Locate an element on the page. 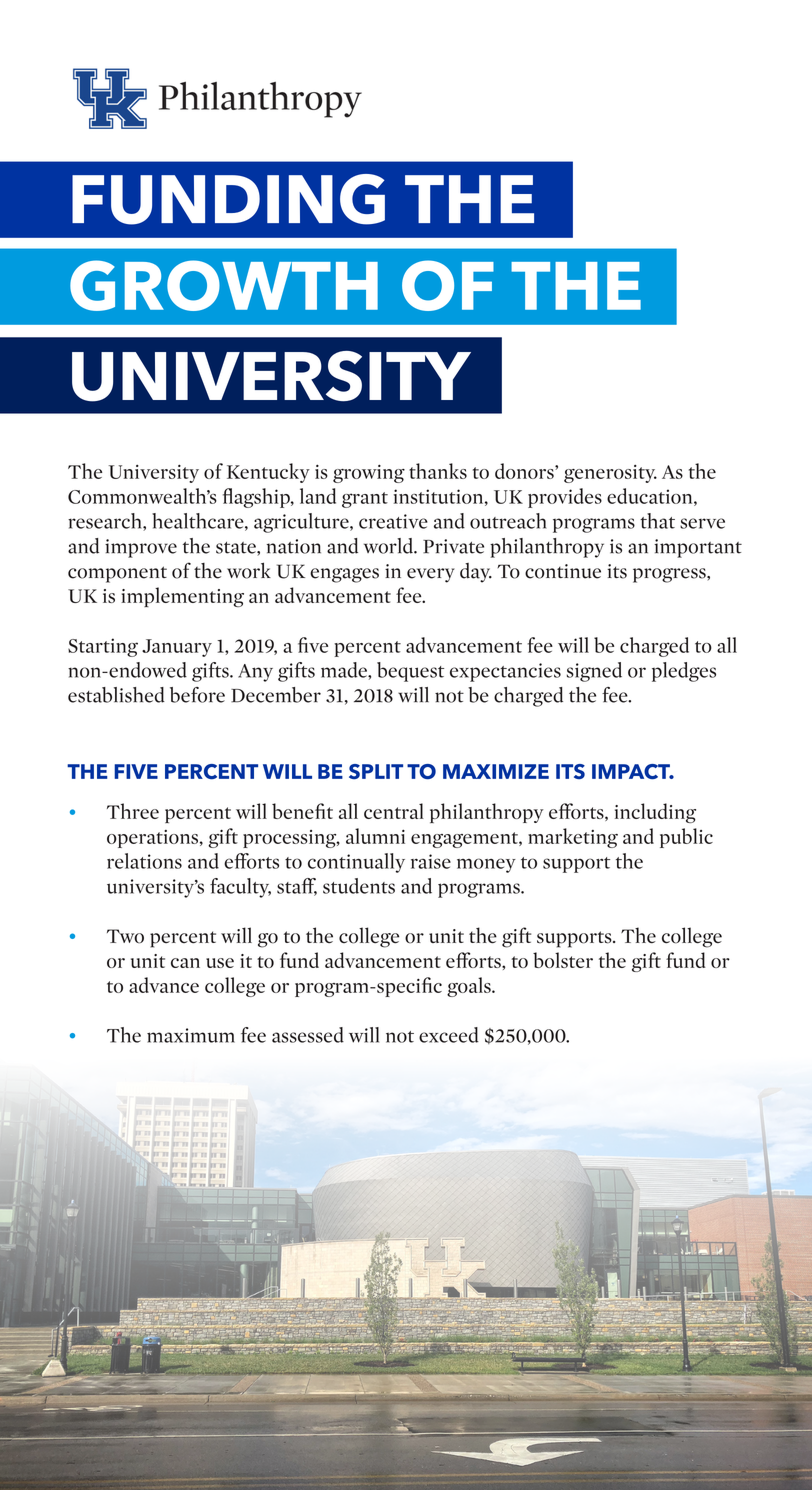  bequest is located at coordinates (410, 672).
